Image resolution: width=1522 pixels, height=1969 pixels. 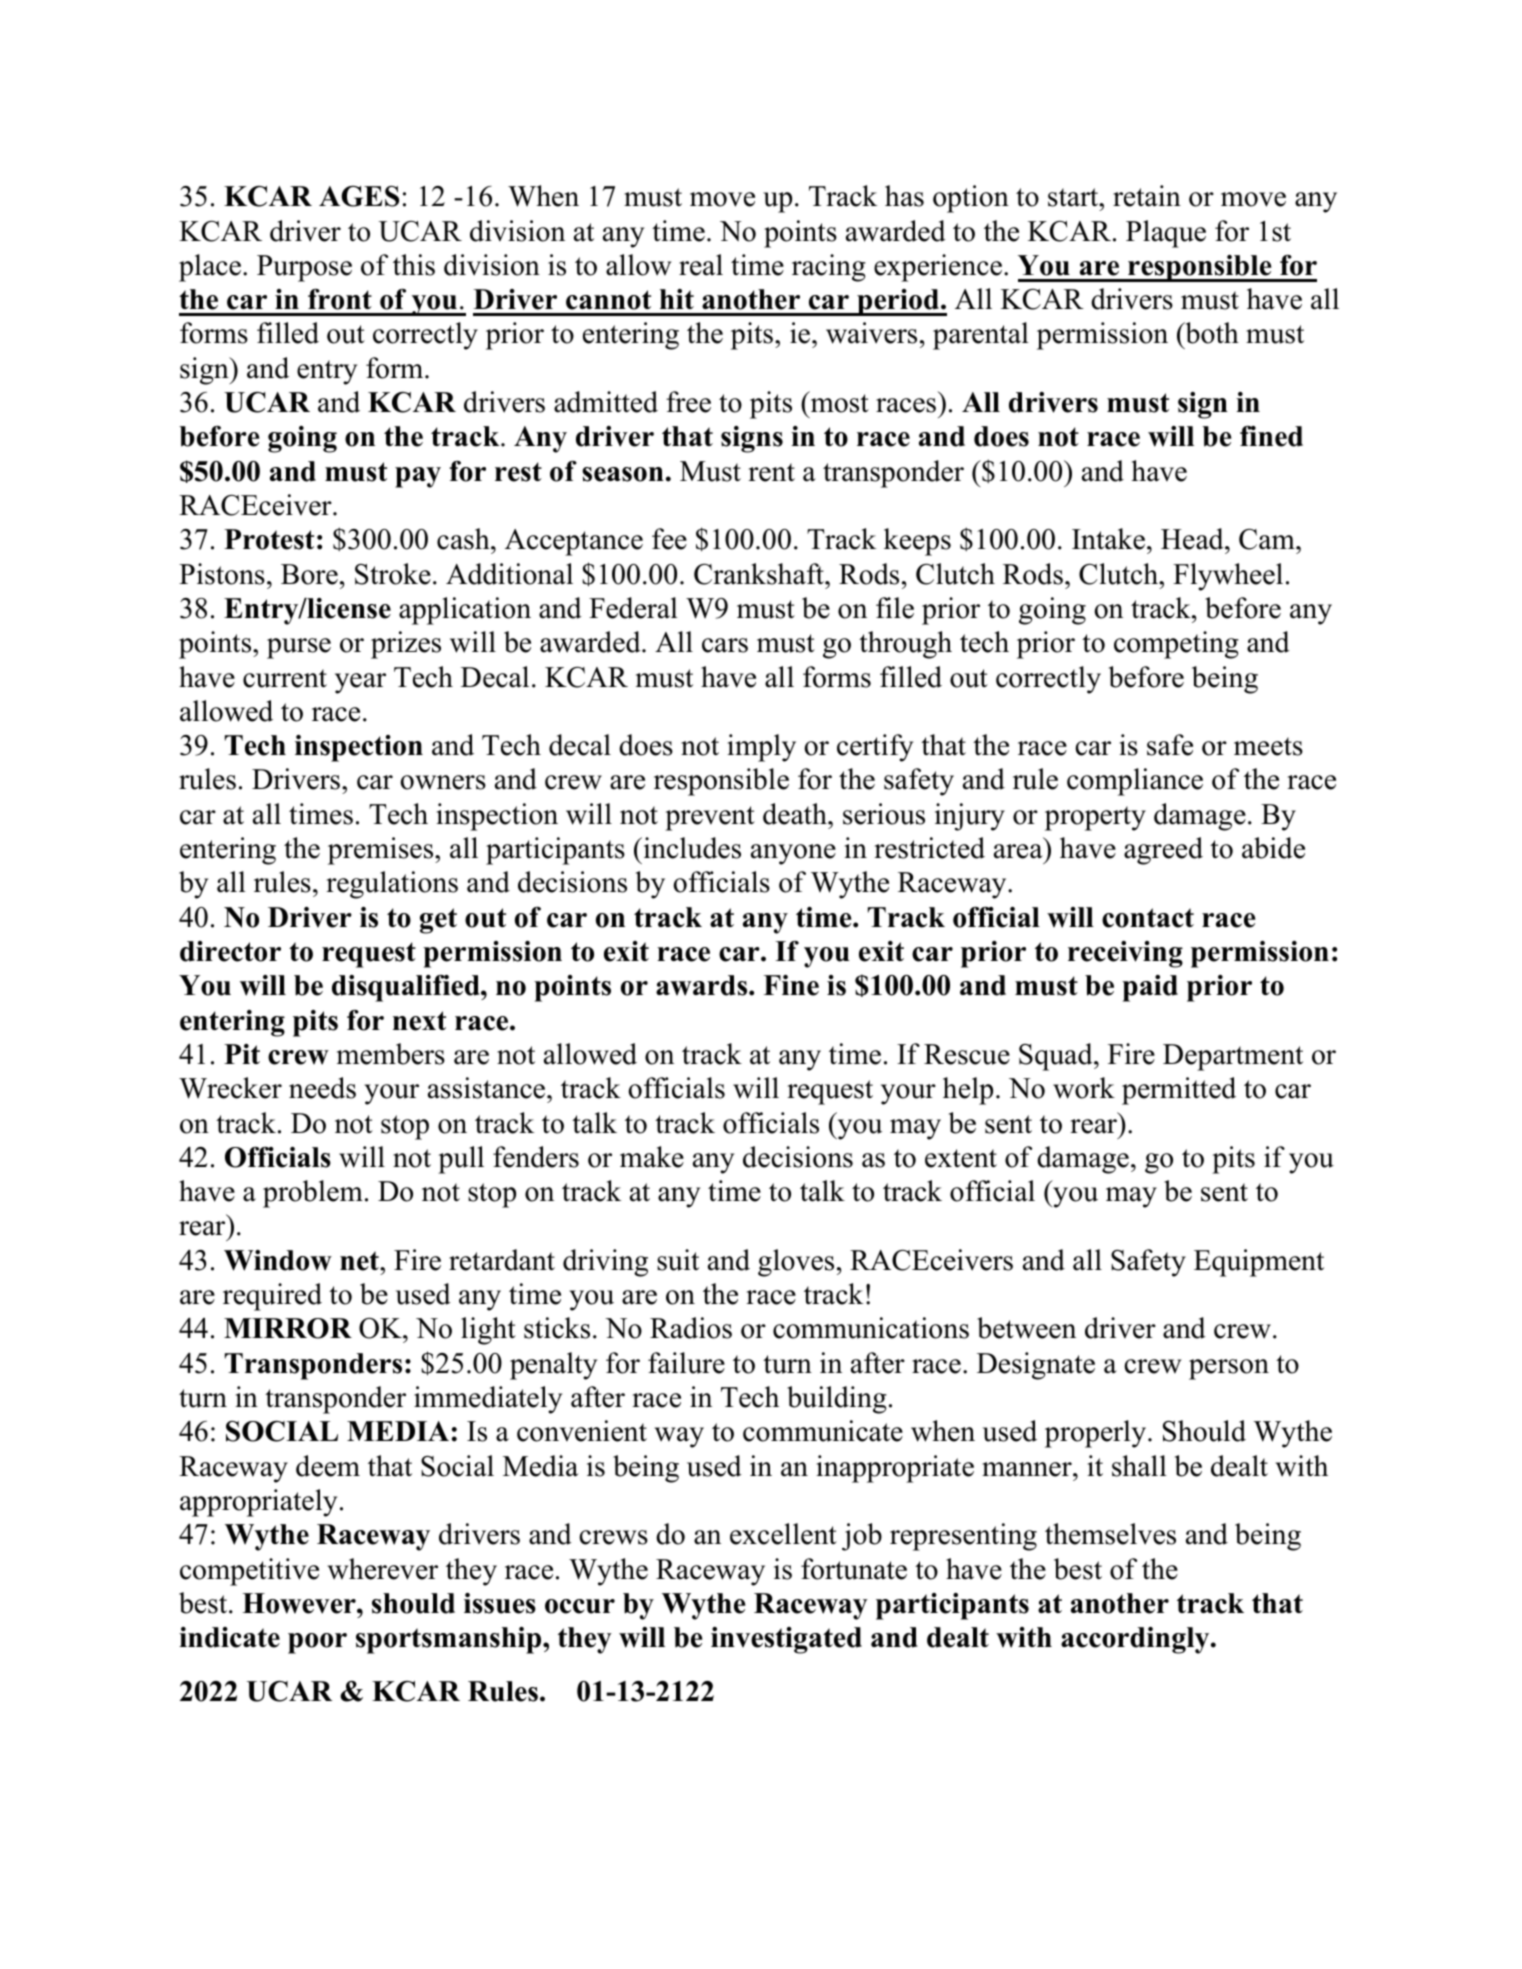 What do you see at coordinates (1179, 1091) in the screenshot?
I see `permitted` at bounding box center [1179, 1091].
